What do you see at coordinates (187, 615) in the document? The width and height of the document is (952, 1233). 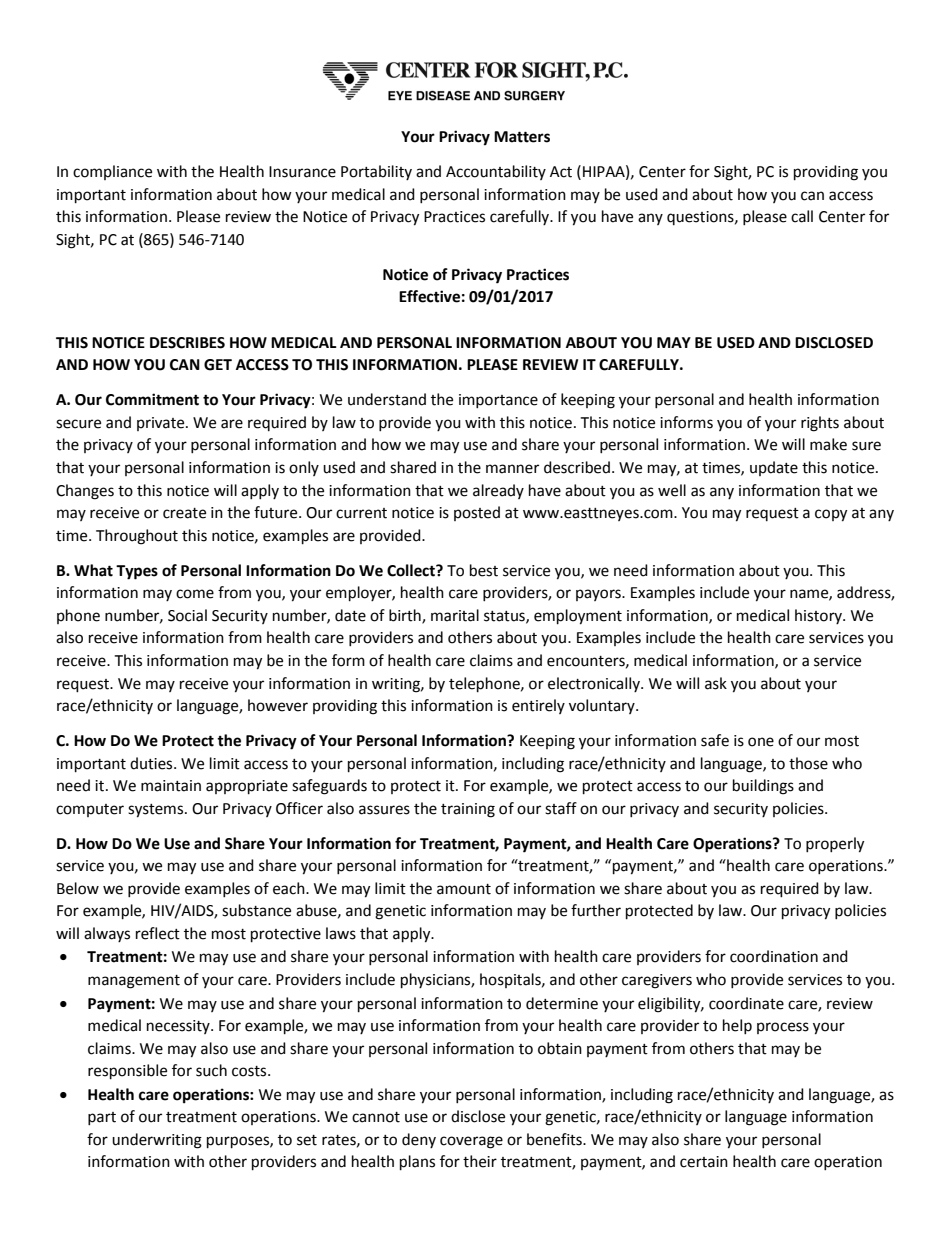 I see `Social` at bounding box center [187, 615].
